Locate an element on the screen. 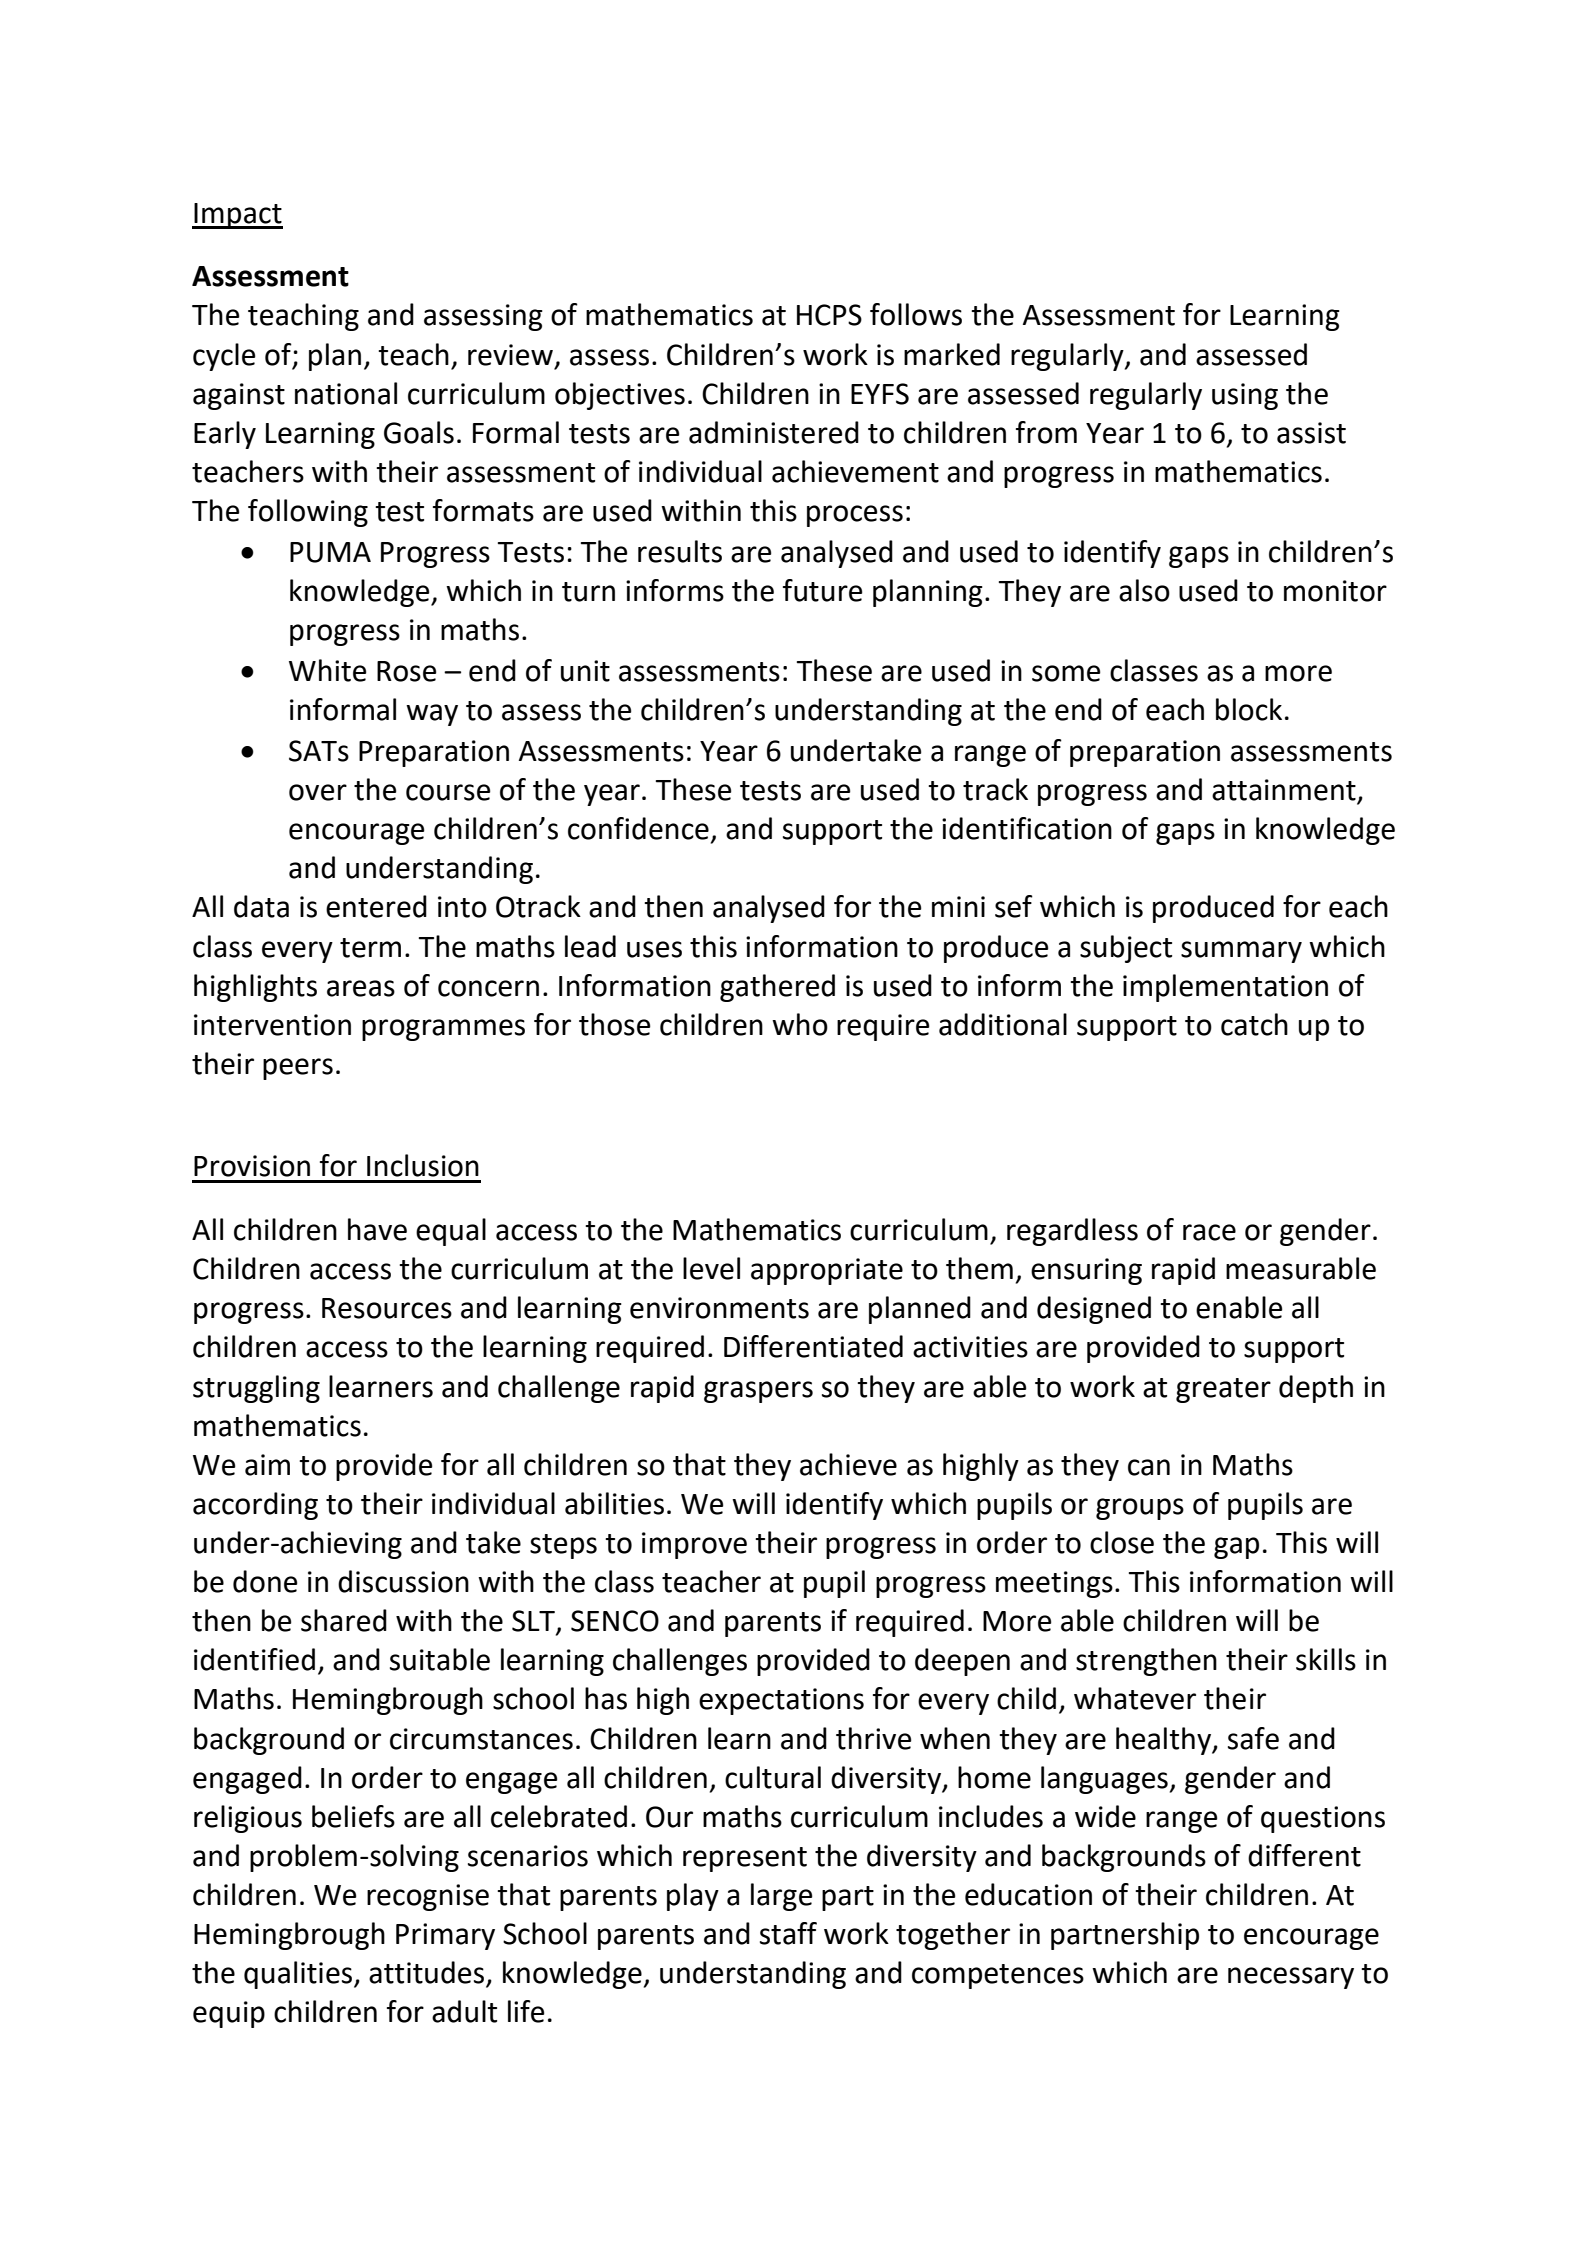  staff is located at coordinates (788, 1933).
